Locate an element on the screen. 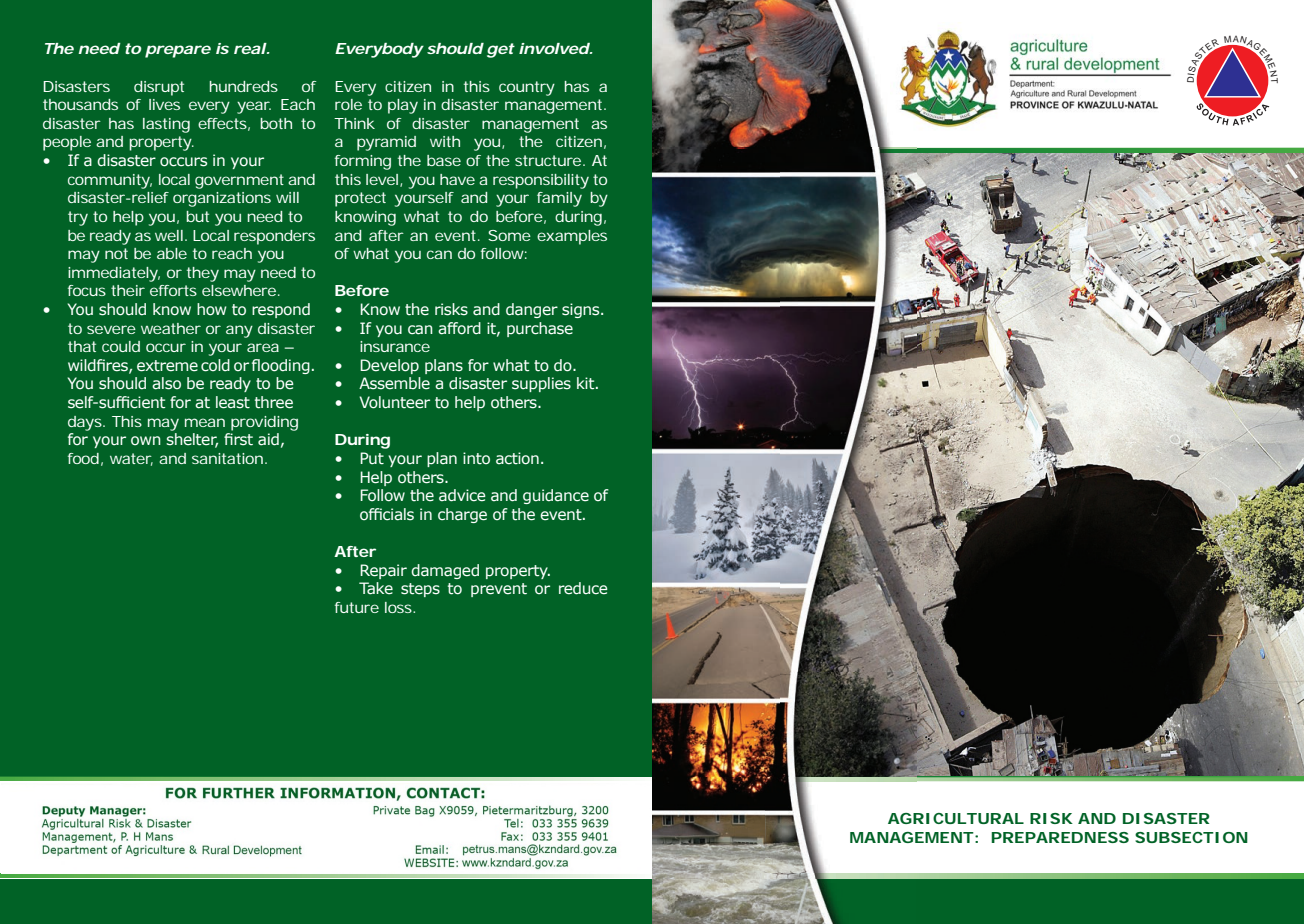  action is located at coordinates (517, 458).
